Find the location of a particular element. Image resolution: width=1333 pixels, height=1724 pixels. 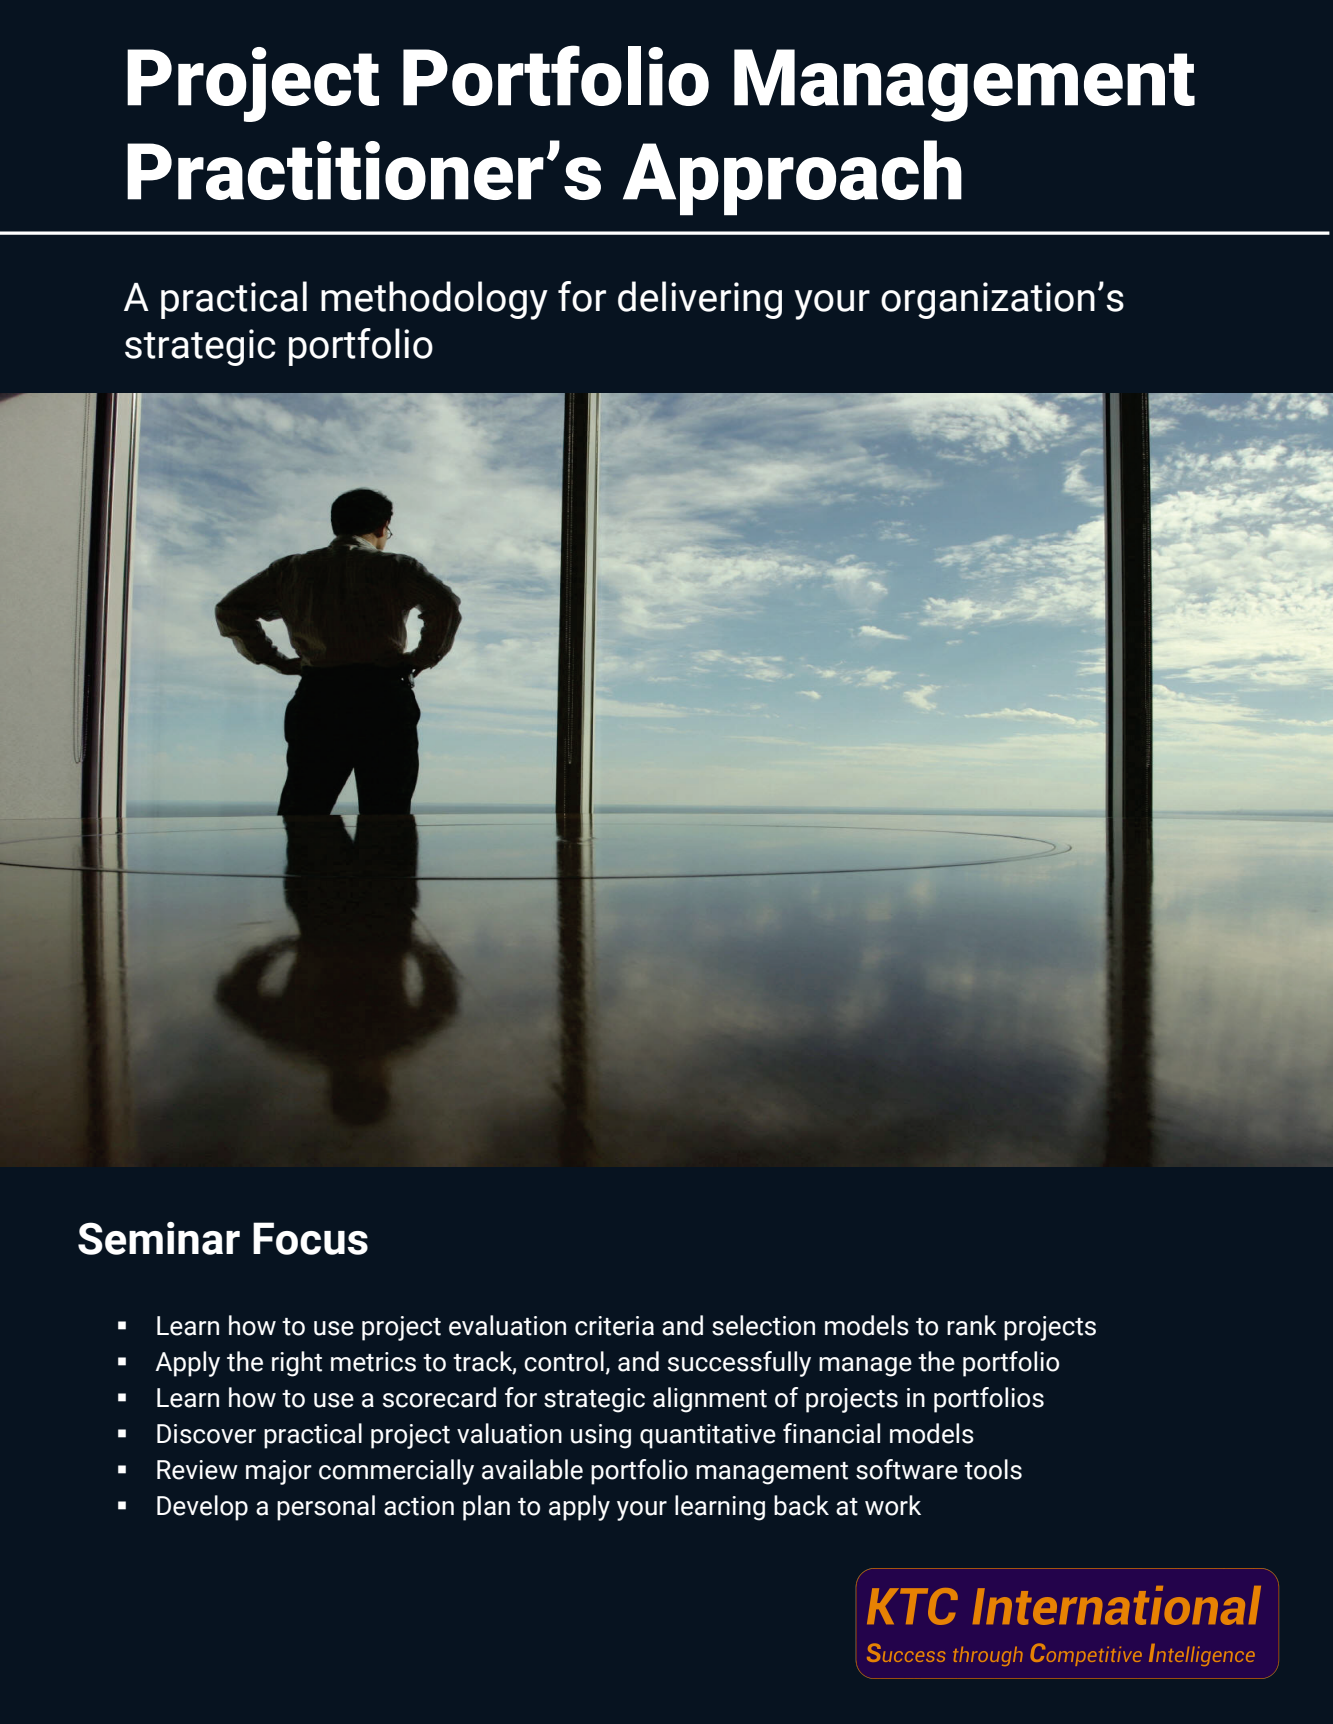

delivering is located at coordinates (700, 300).
